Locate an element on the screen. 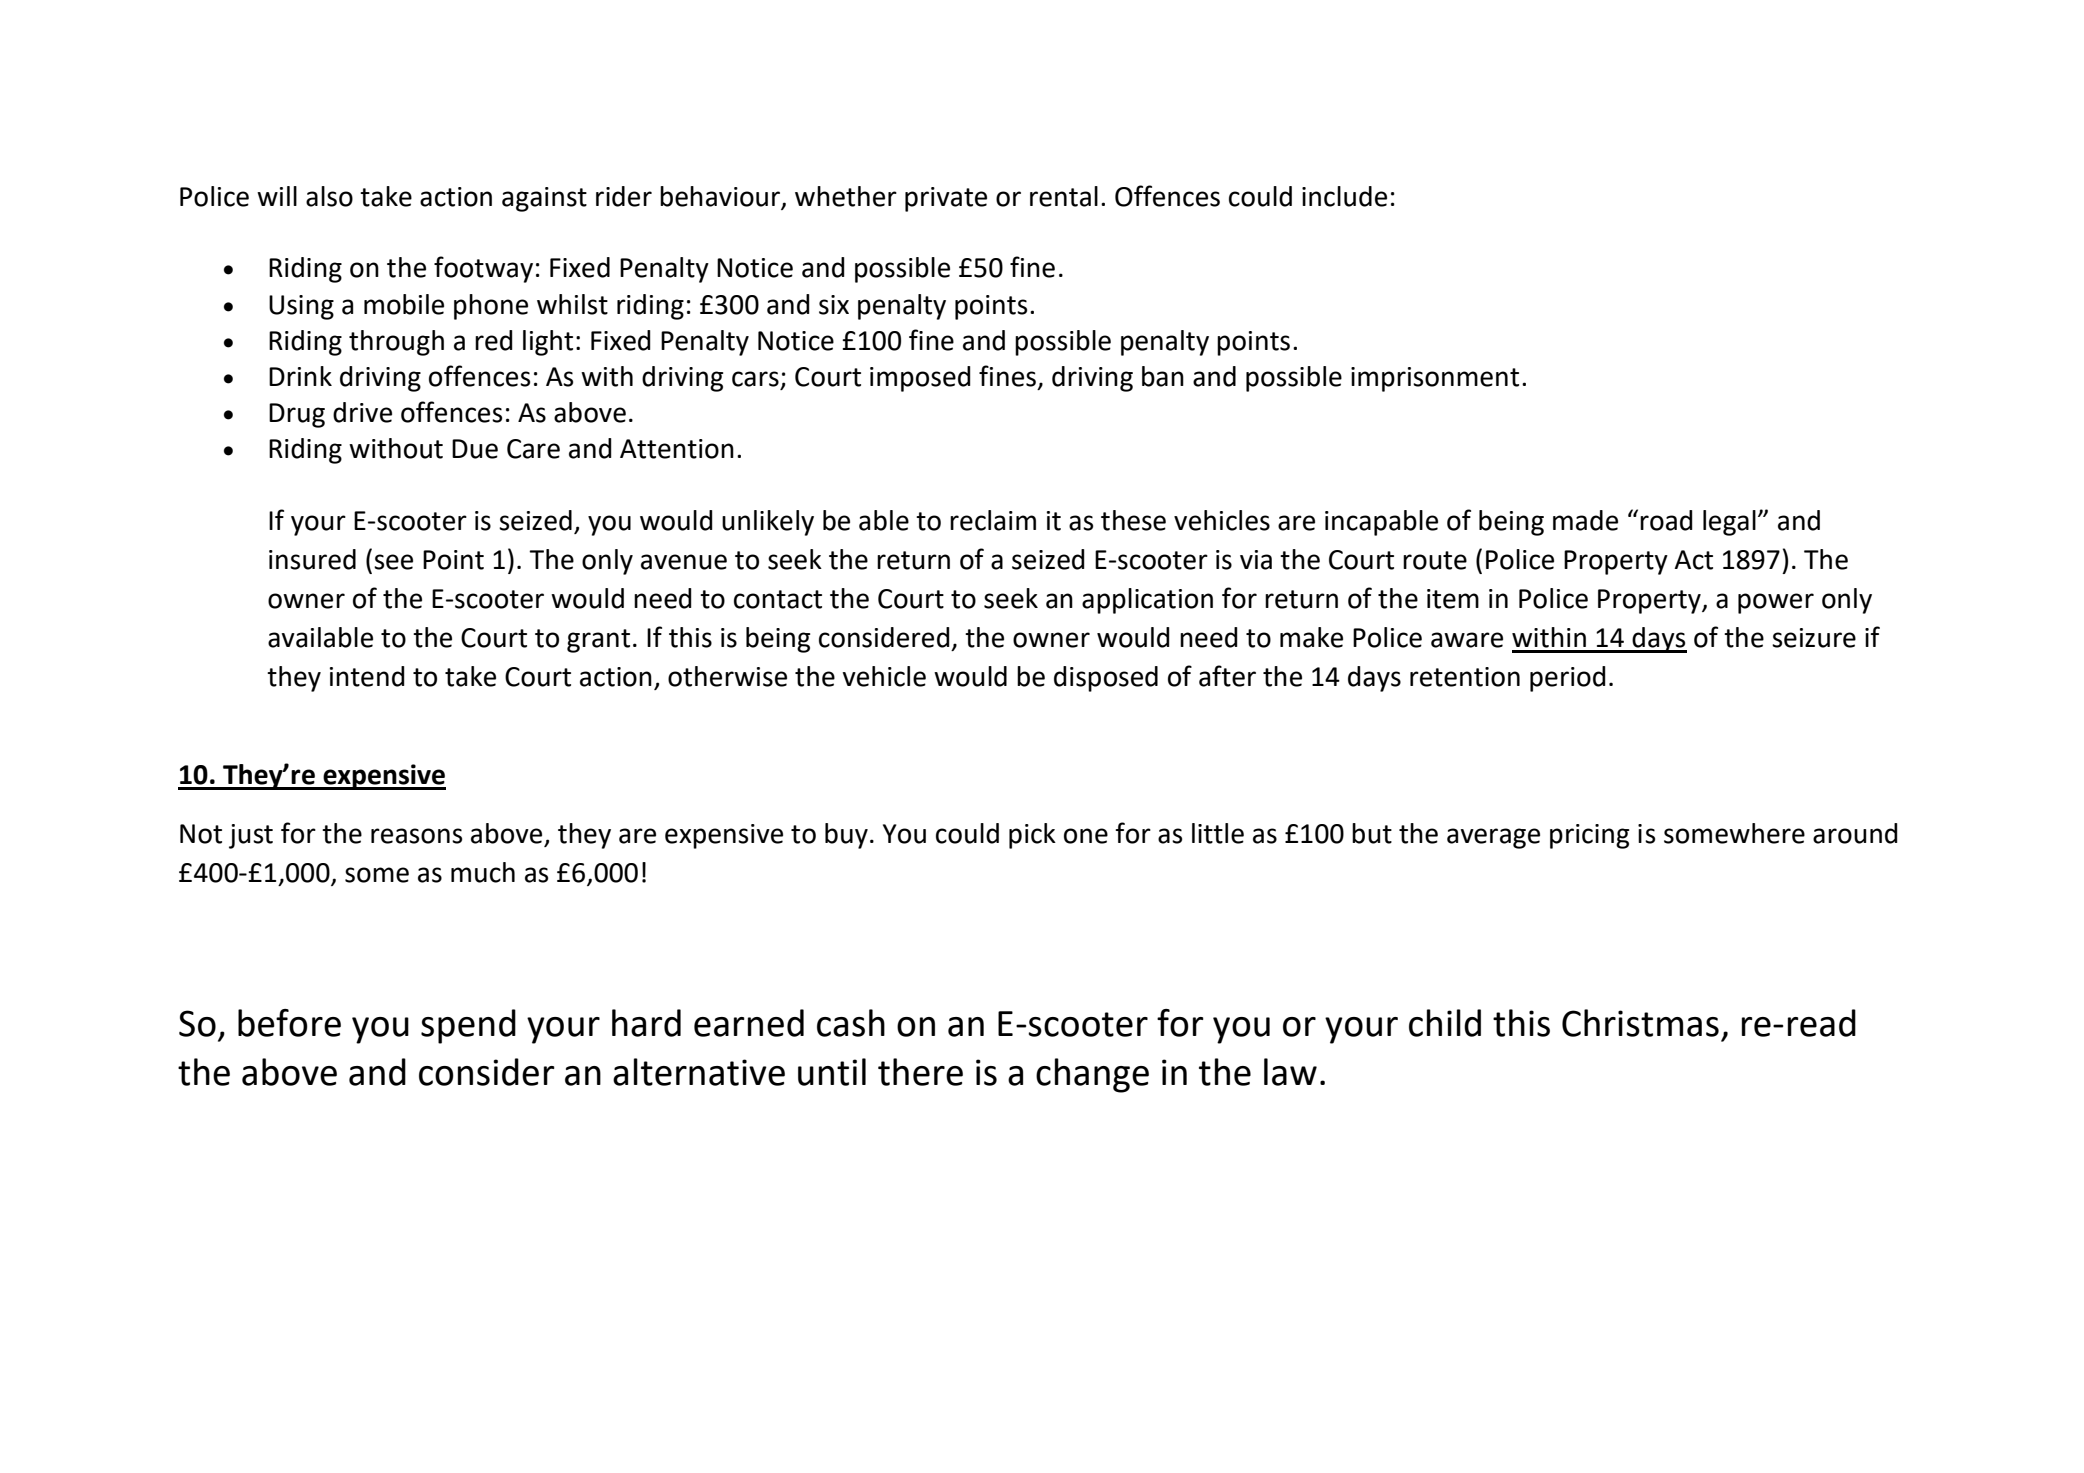  grant is located at coordinates (598, 641).
